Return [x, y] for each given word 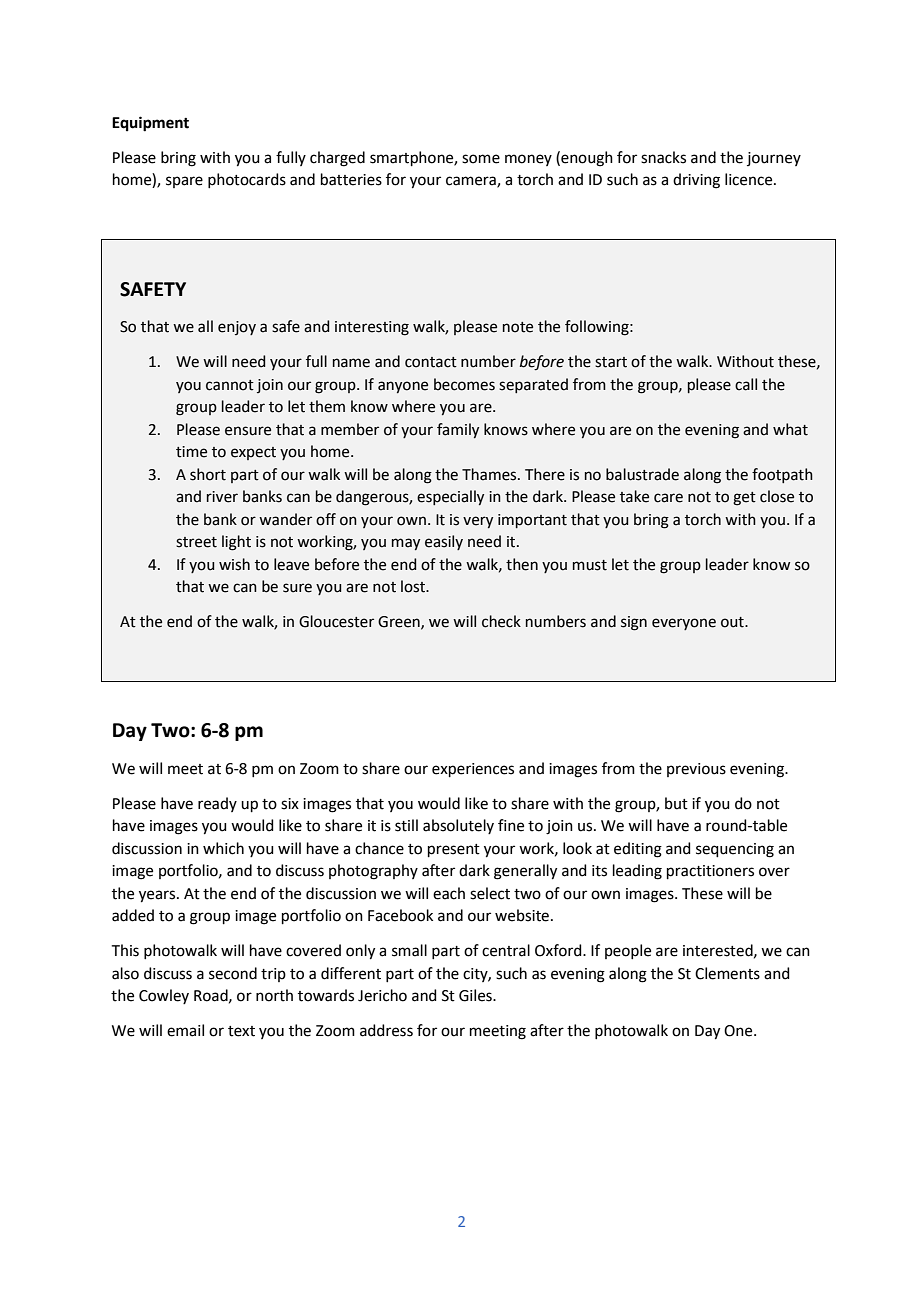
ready [217, 804]
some [481, 159]
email [185, 1030]
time [191, 452]
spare [184, 182]
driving [696, 181]
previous [696, 770]
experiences [473, 770]
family [458, 430]
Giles [476, 995]
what [790, 429]
